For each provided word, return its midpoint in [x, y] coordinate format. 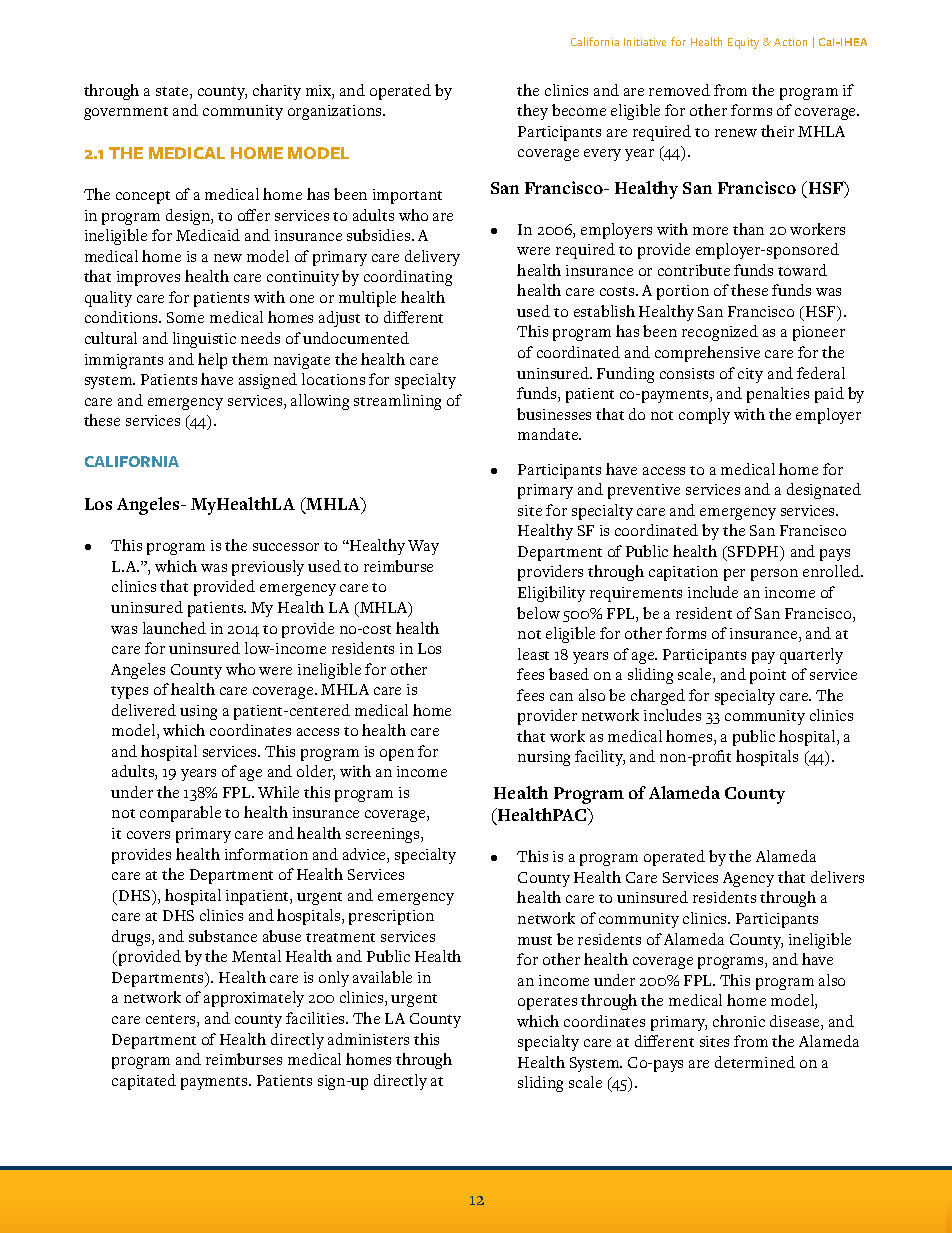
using [198, 712]
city [750, 375]
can [561, 697]
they [532, 112]
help [212, 361]
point [768, 676]
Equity [743, 43]
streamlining [397, 402]
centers [172, 1021]
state [173, 93]
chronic [739, 1021]
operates [547, 1003]
